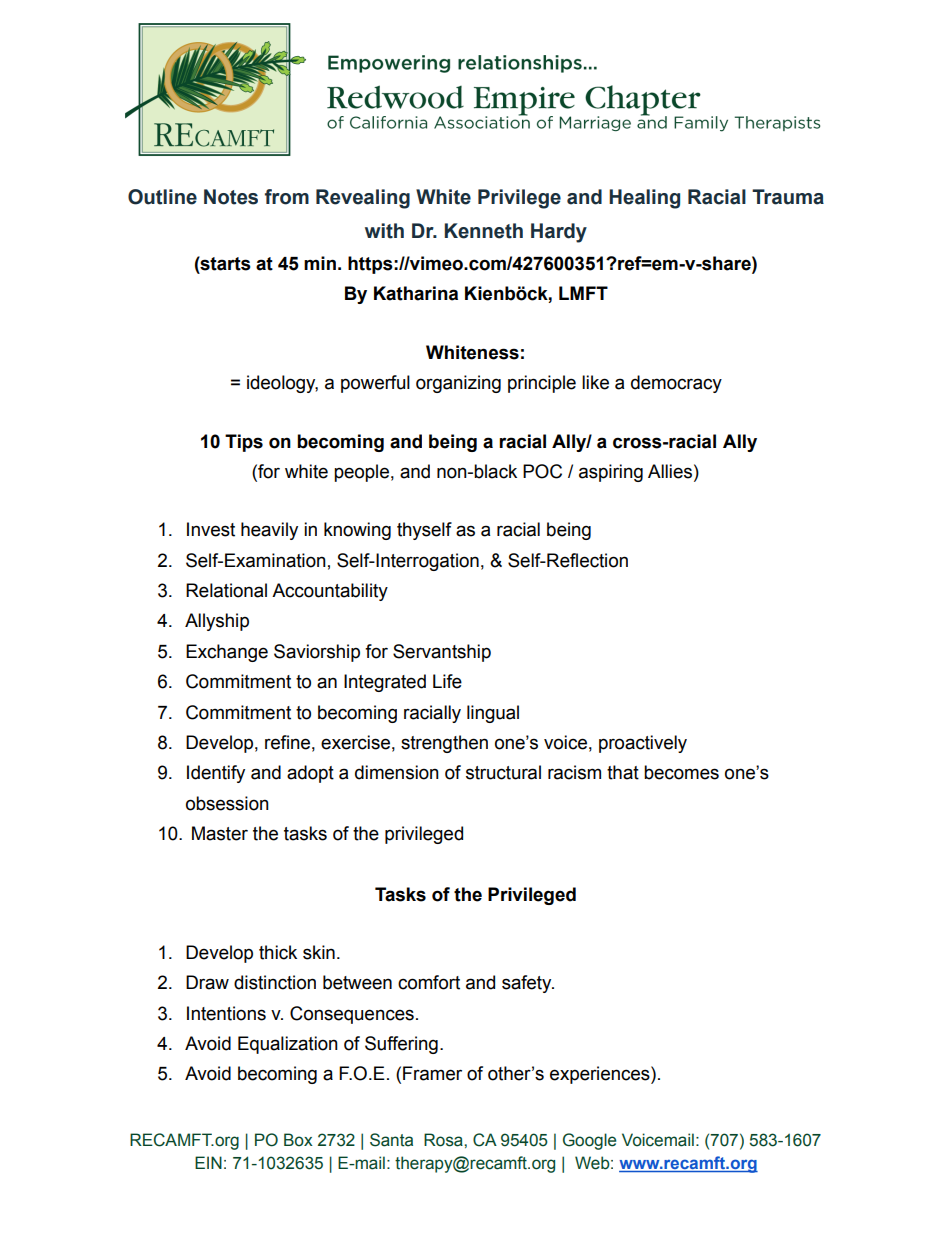  Describe the element at coordinates (644, 199) in the screenshot. I see `Healing` at that location.
